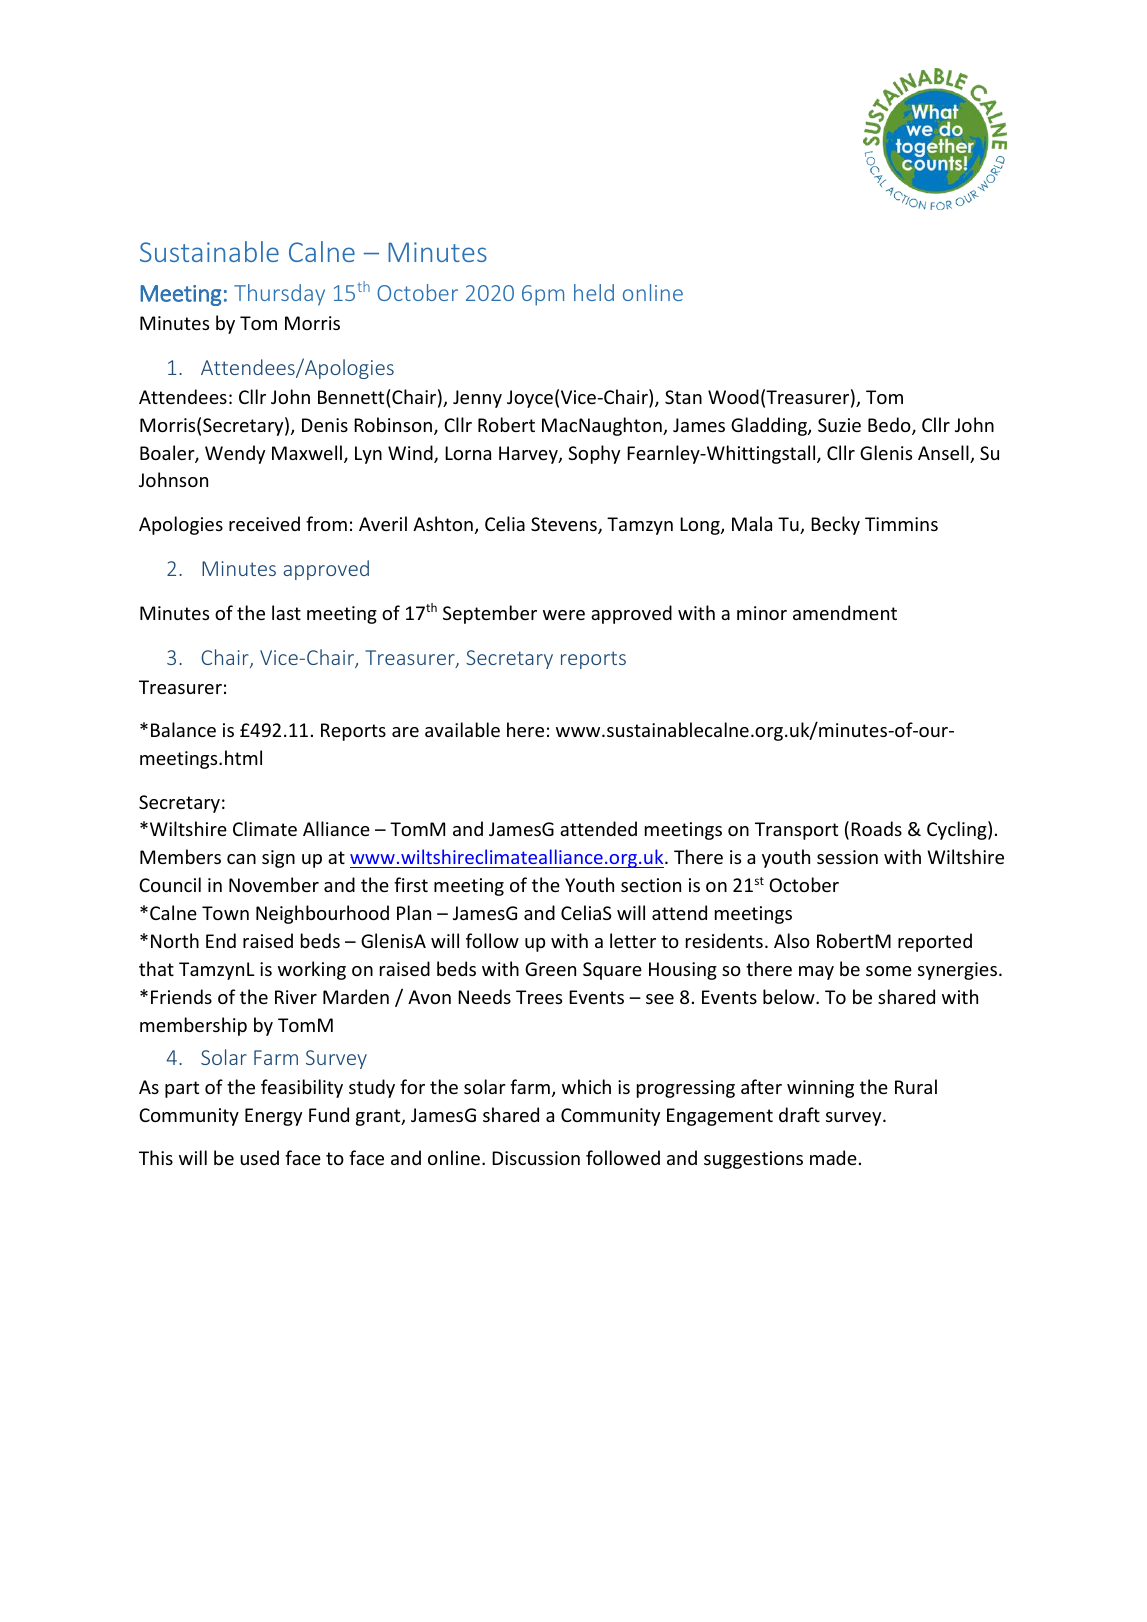  What do you see at coordinates (183, 729) in the image?
I see `Balance` at bounding box center [183, 729].
